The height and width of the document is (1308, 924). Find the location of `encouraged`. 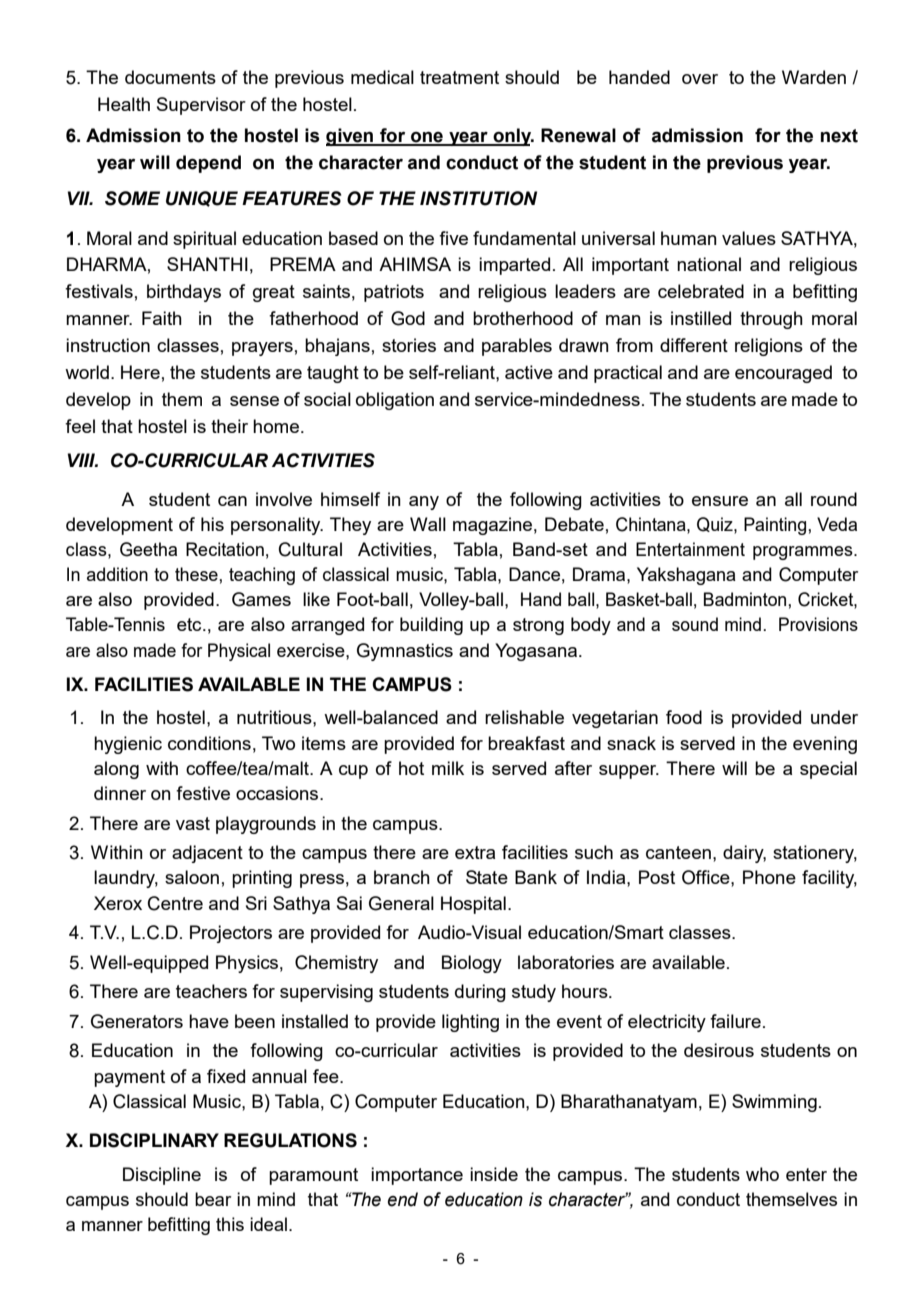

encouraged is located at coordinates (783, 374).
